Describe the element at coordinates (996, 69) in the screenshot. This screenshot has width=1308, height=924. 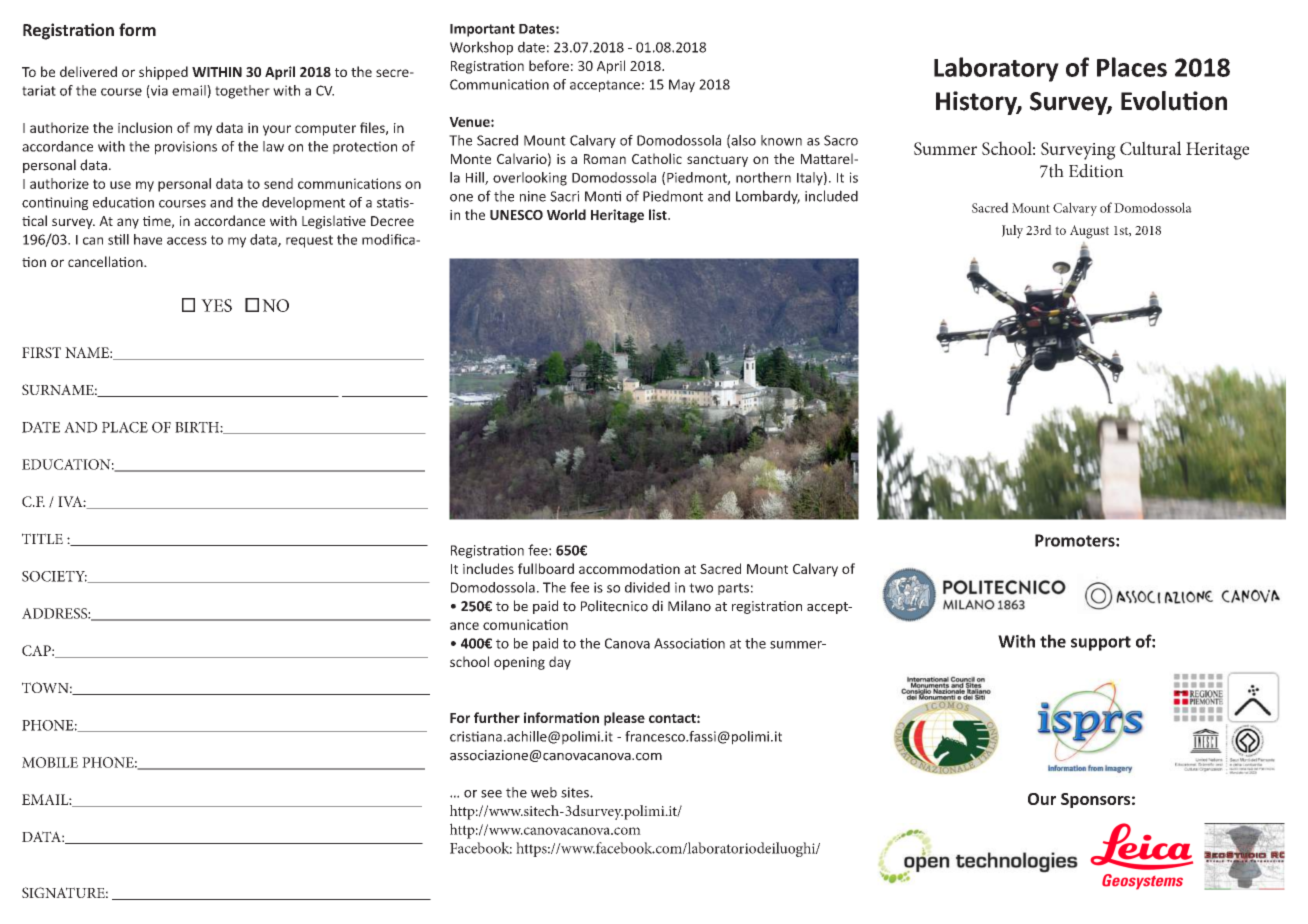
I see `Laboratory` at that location.
